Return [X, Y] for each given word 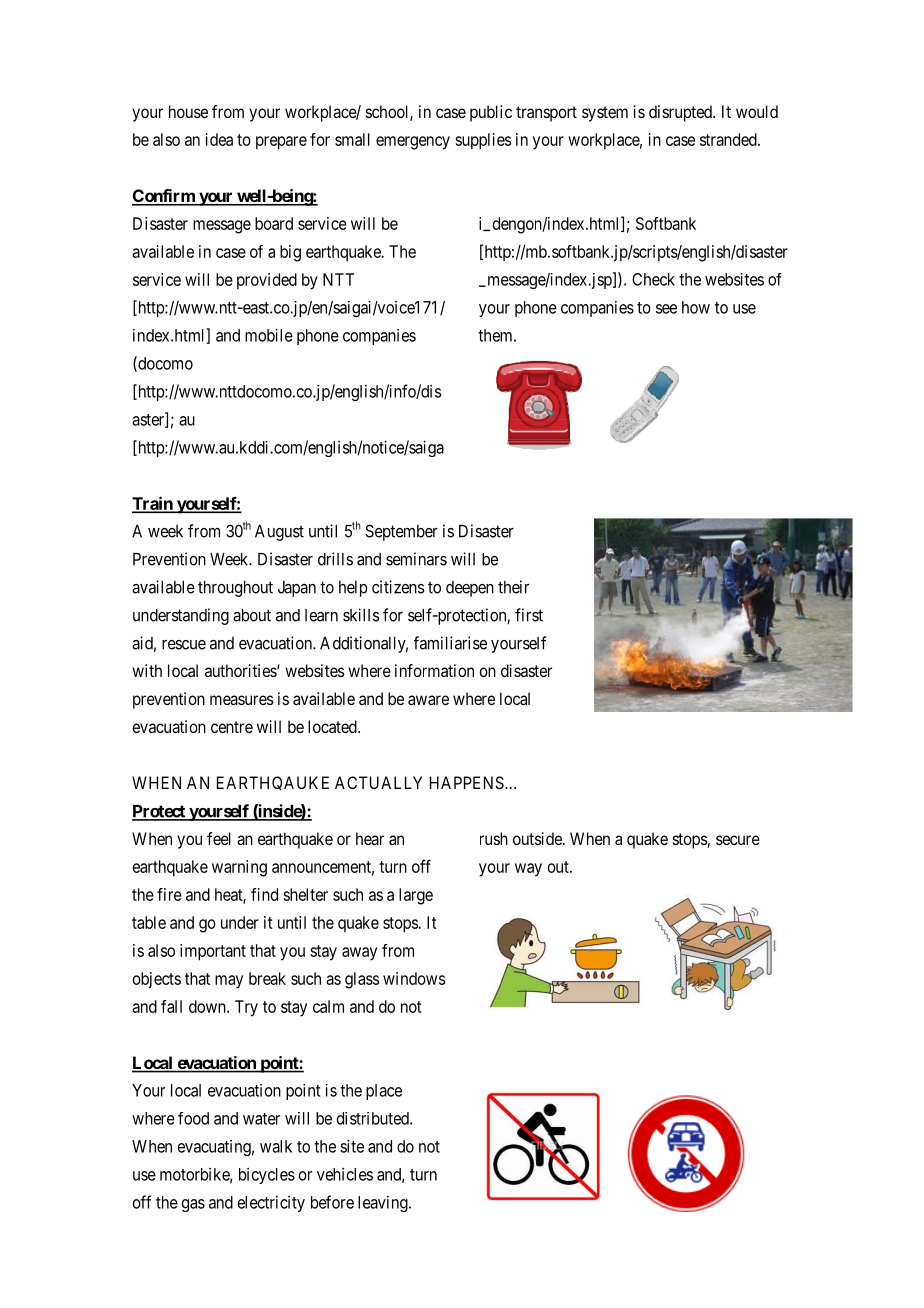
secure [738, 840]
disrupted [681, 113]
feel [219, 838]
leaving [384, 1204]
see [666, 309]
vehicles [345, 1174]
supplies [483, 141]
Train [153, 504]
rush [494, 838]
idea [219, 139]
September [401, 532]
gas [193, 1205]
